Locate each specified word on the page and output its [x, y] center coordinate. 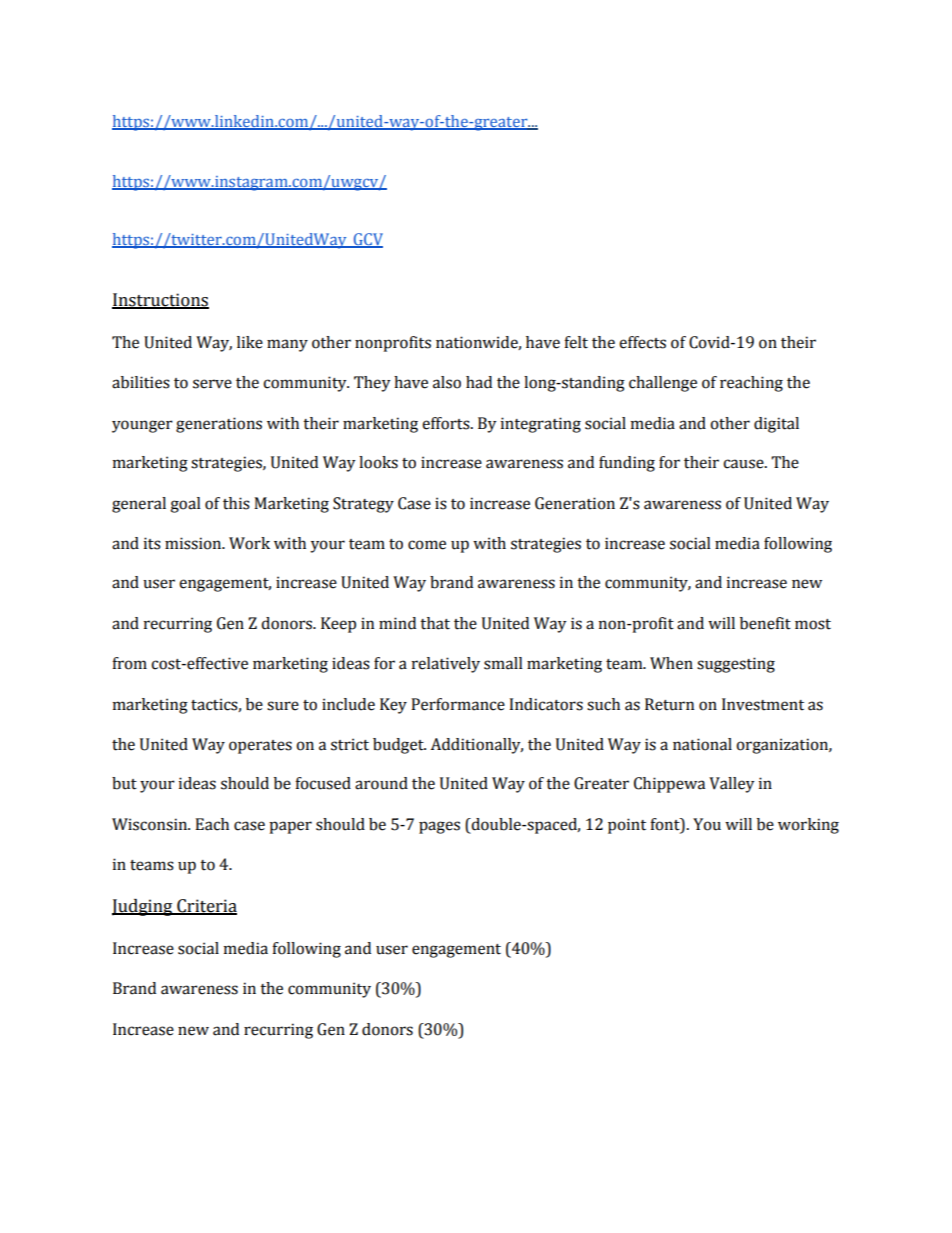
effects [642, 342]
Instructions [160, 301]
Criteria [206, 907]
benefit [765, 623]
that [435, 623]
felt [576, 342]
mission [194, 543]
